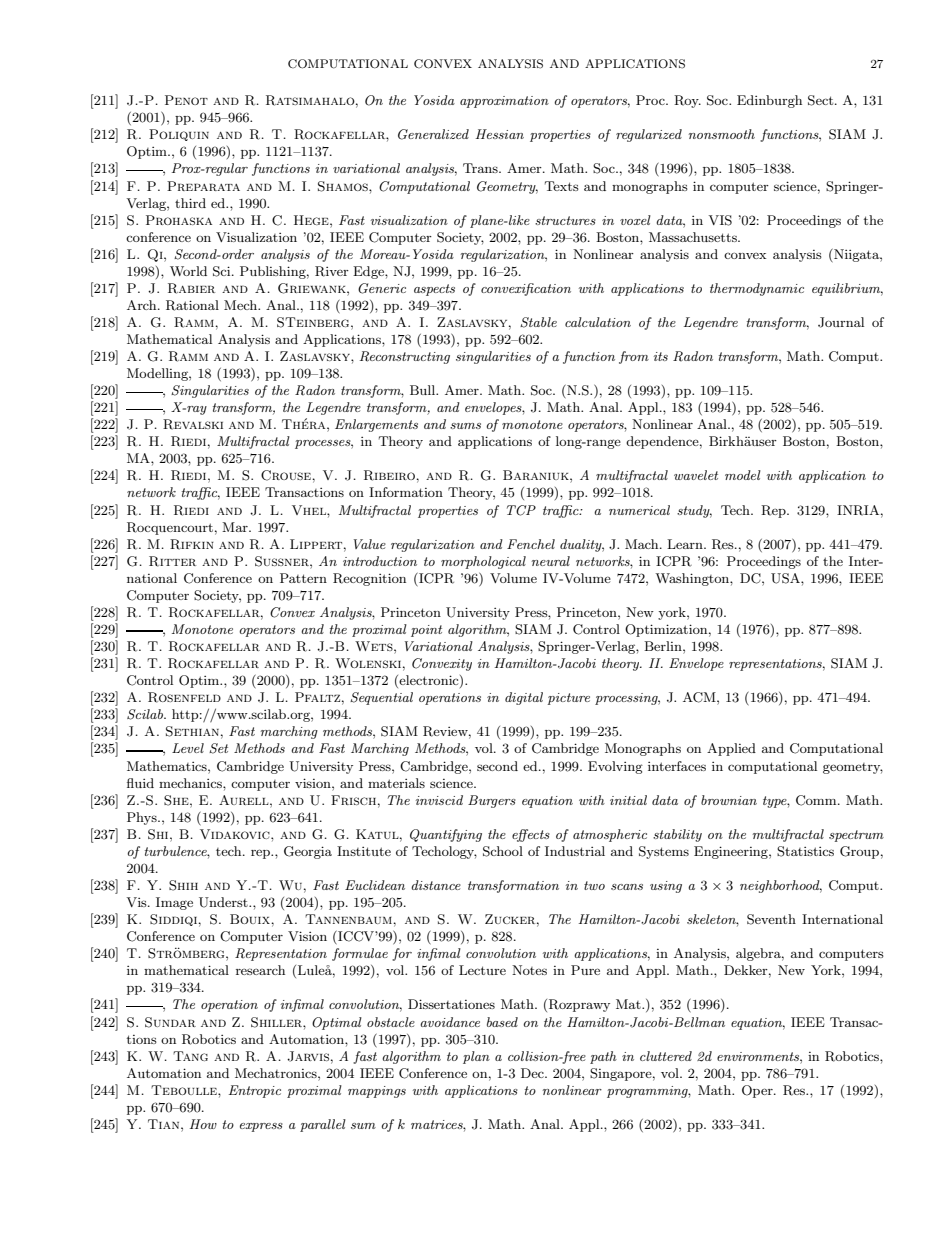 Image resolution: width=952 pixels, height=1233 pixels. What do you see at coordinates (666, 1056) in the screenshot?
I see `cluttered` at bounding box center [666, 1056].
